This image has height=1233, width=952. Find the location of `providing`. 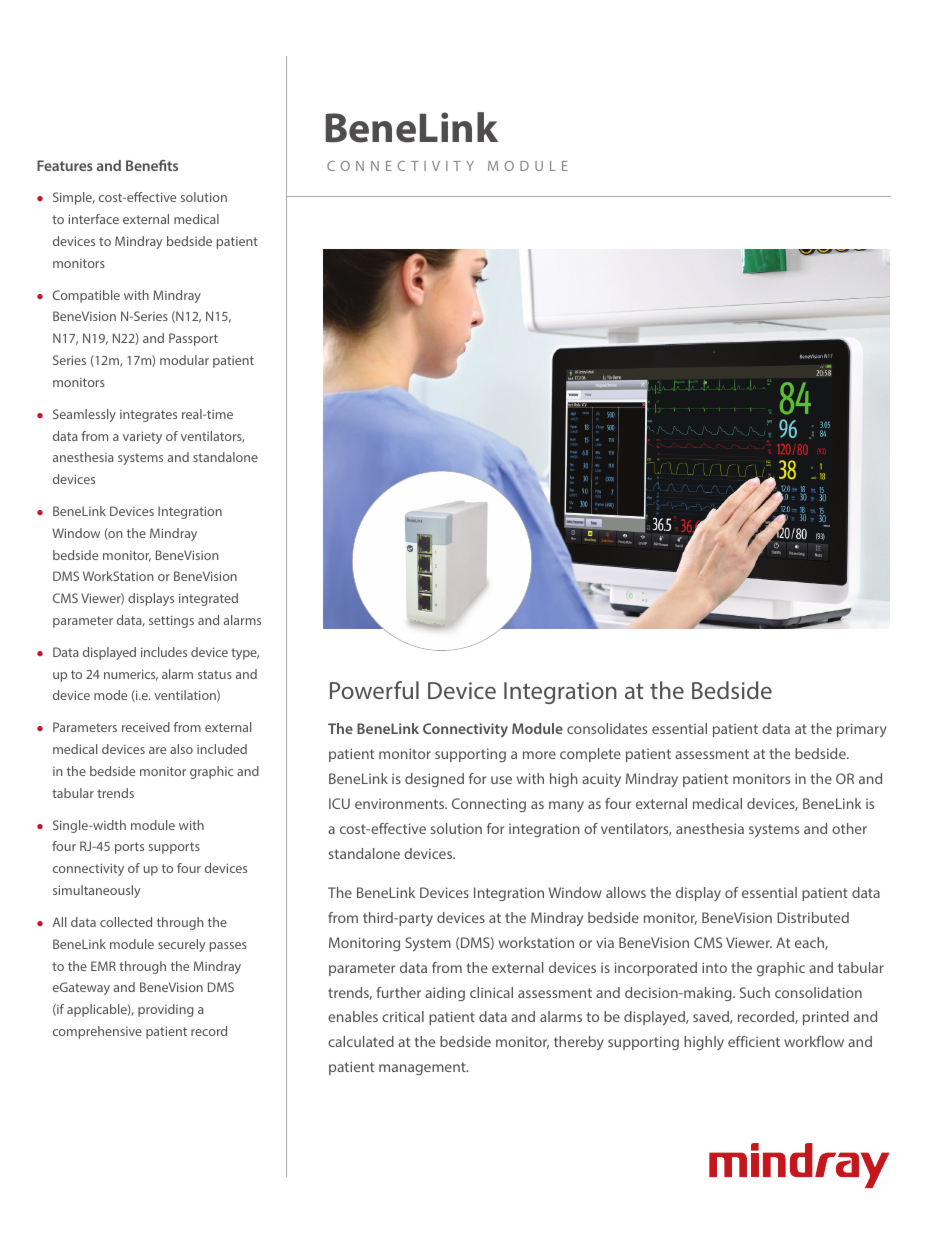

providing is located at coordinates (166, 1010).
